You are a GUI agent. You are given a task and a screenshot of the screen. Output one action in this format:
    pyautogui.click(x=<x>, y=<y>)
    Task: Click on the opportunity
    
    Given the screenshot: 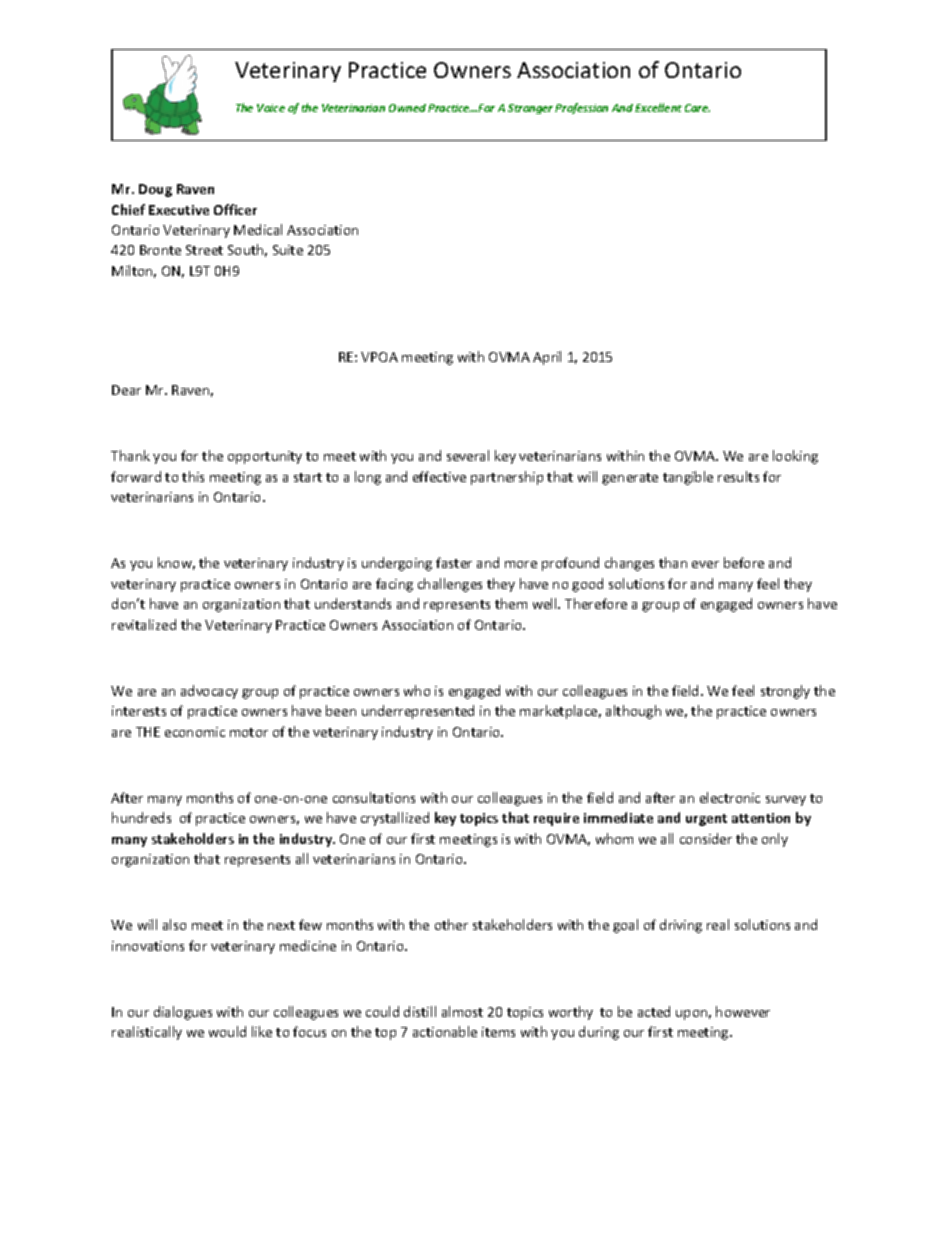 What is the action you would take?
    pyautogui.click(x=265, y=457)
